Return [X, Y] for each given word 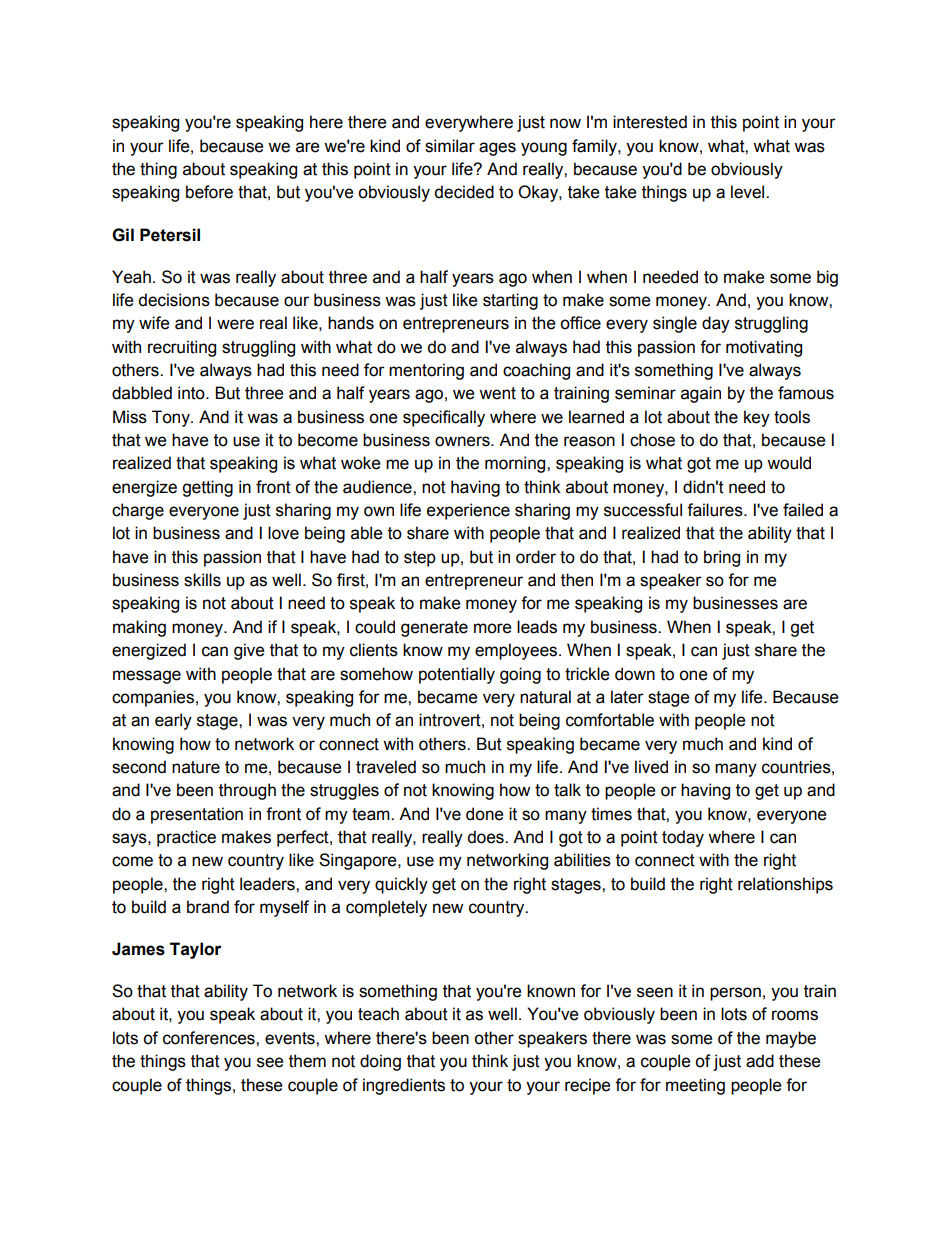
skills [202, 580]
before [209, 192]
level [749, 192]
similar [450, 146]
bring [722, 558]
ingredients [404, 1086]
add [760, 1061]
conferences [210, 1038]
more [492, 628]
